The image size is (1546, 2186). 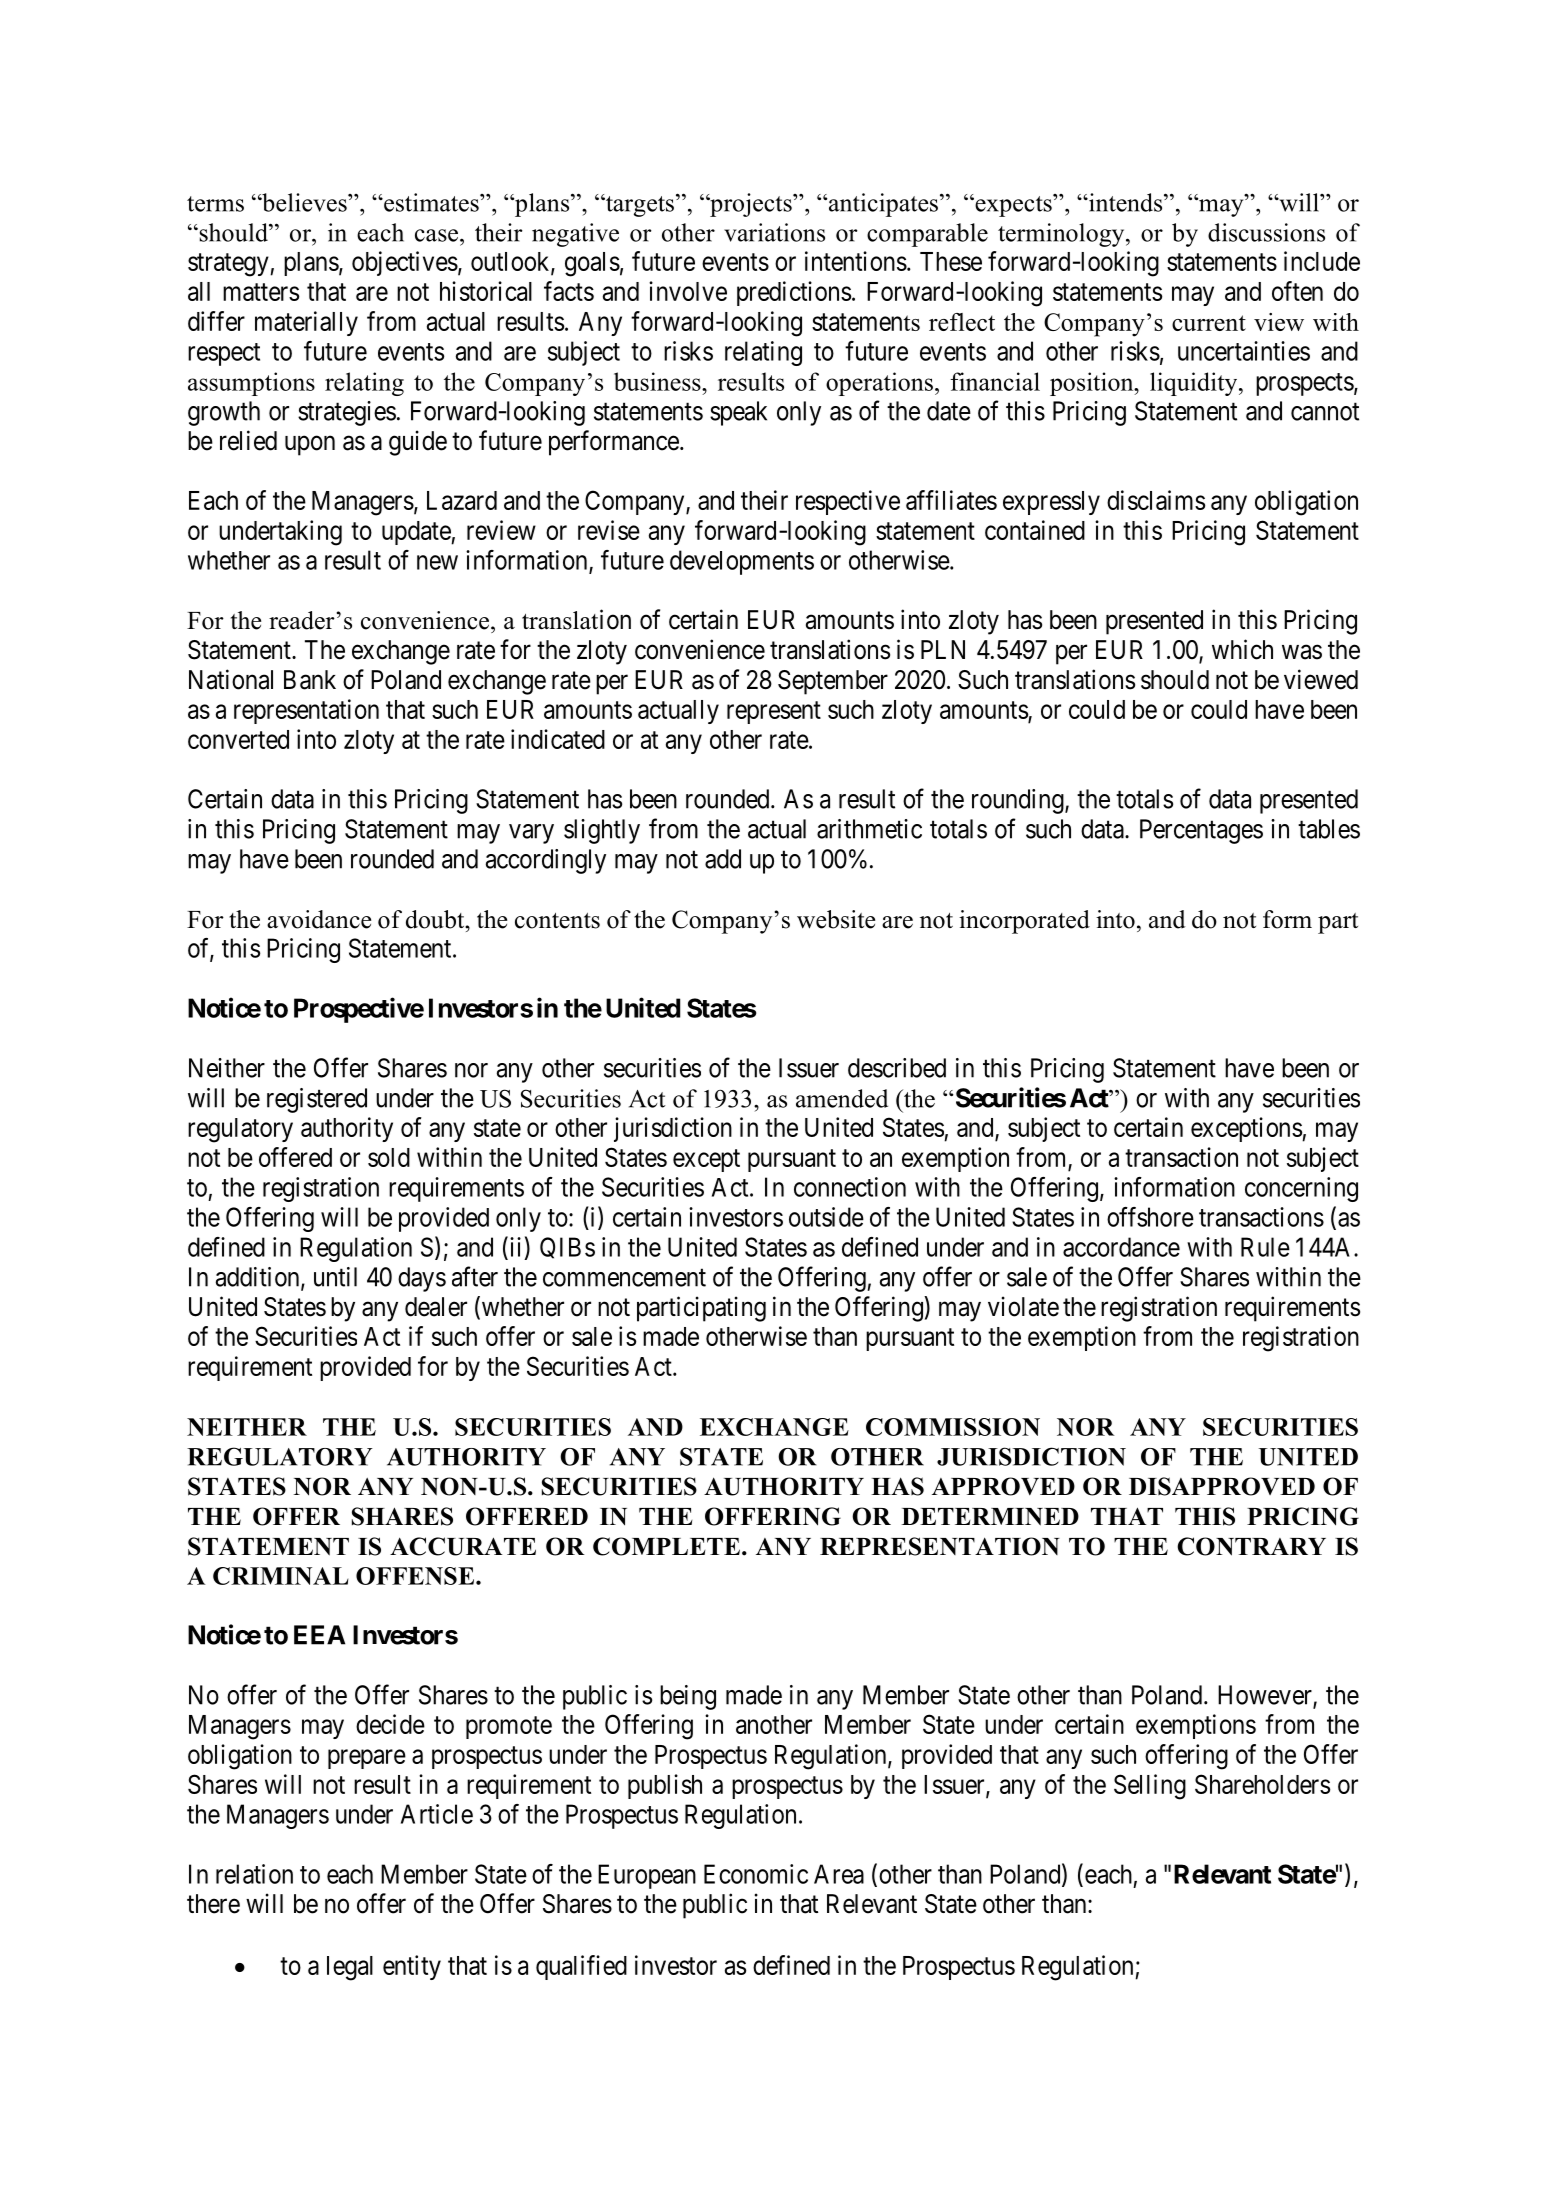 I want to click on September, so click(x=833, y=682).
